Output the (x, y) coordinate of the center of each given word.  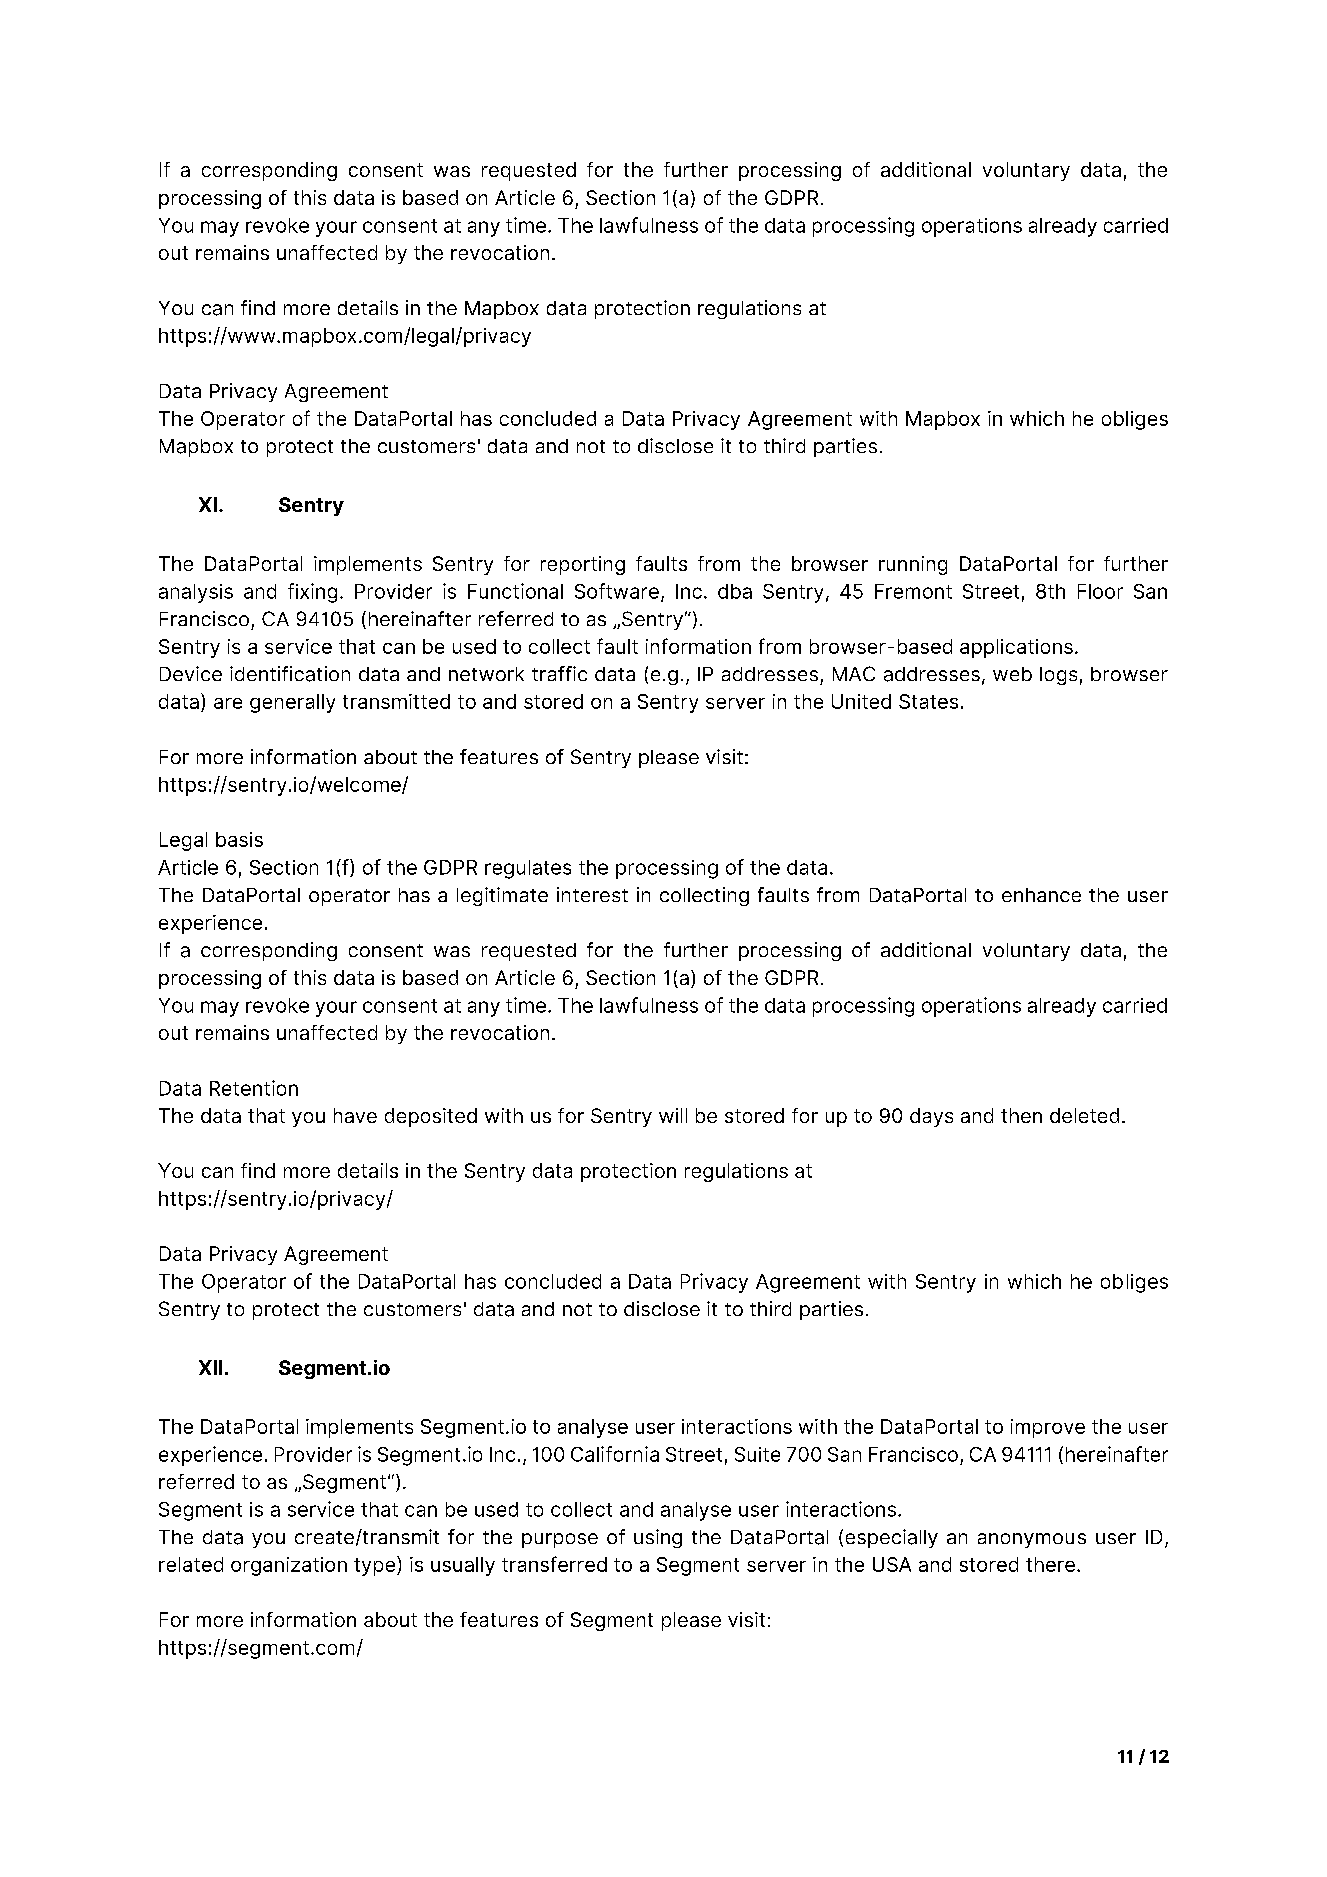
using (658, 1538)
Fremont (913, 591)
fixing (312, 593)
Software (617, 591)
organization (289, 1566)
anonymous (1032, 1540)
